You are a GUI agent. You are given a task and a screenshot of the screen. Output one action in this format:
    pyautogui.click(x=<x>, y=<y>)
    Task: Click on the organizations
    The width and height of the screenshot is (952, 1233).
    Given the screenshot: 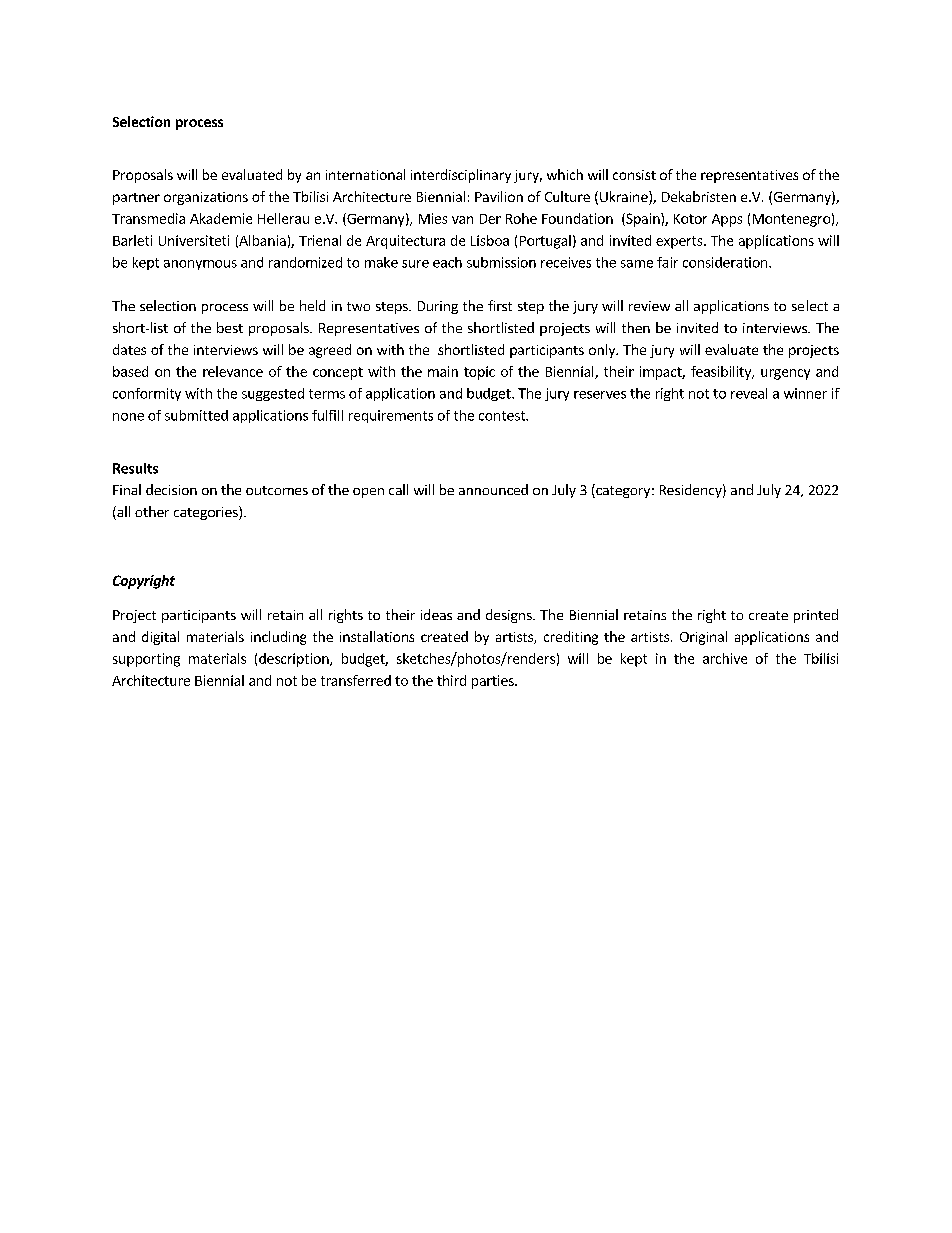 What is the action you would take?
    pyautogui.click(x=206, y=198)
